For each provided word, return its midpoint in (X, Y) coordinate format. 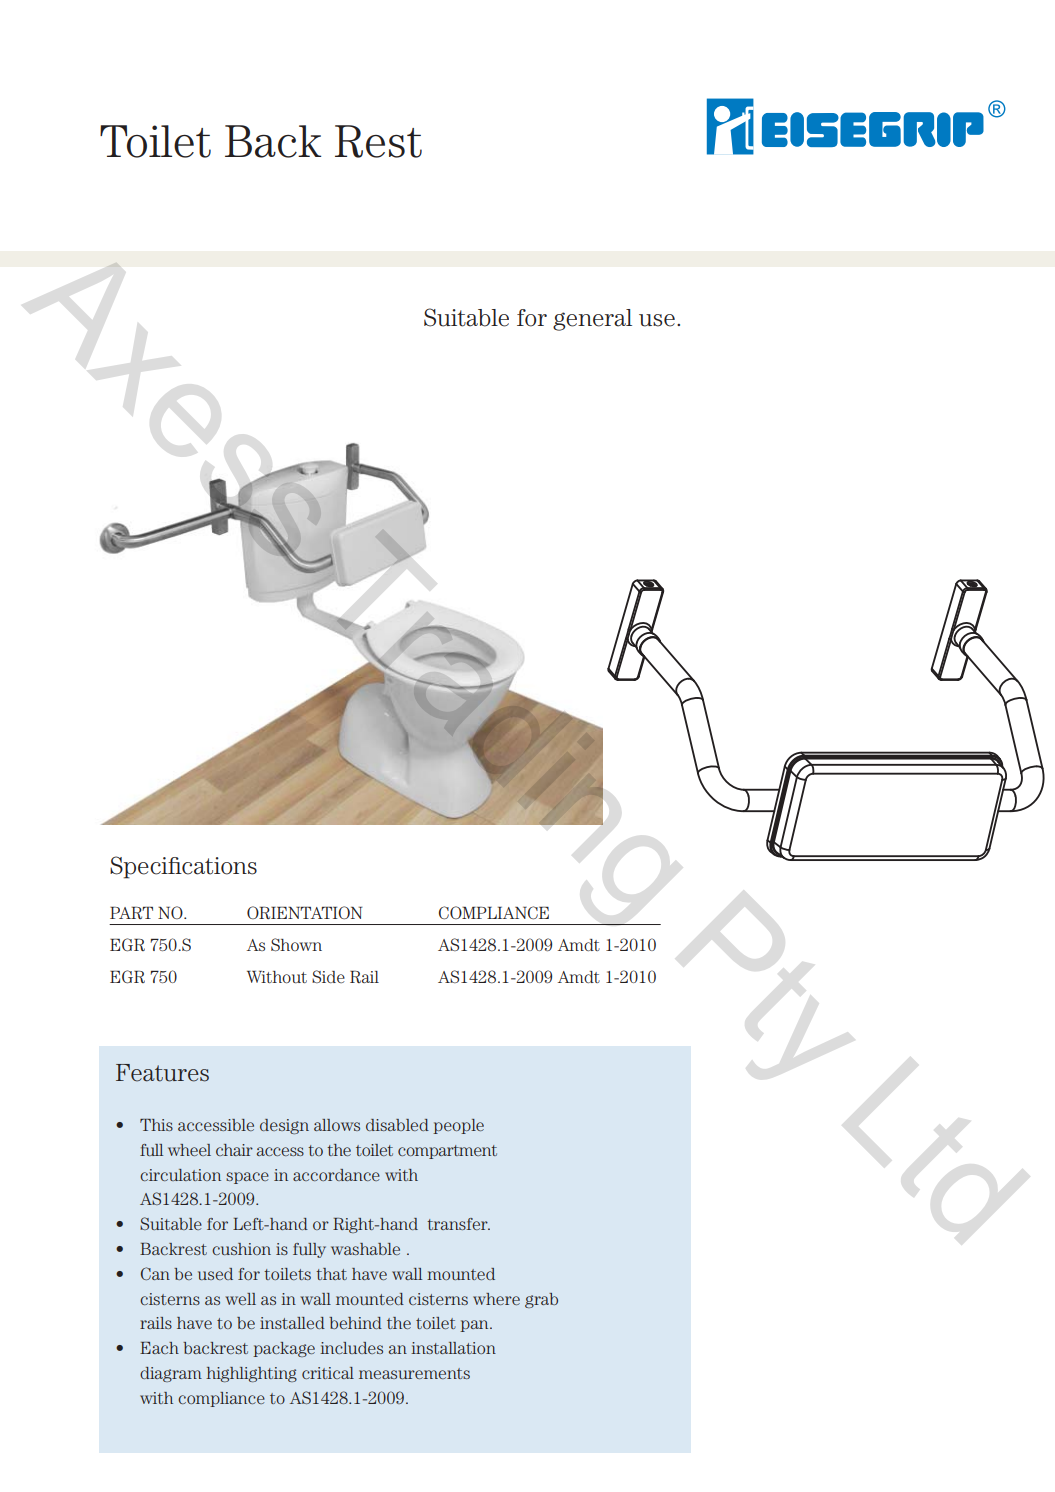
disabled (397, 1125)
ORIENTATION (304, 912)
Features (162, 1073)
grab (541, 1300)
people (458, 1126)
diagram (171, 1374)
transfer (458, 1224)
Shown (296, 944)
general (592, 320)
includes (351, 1348)
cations (218, 866)
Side (328, 976)
